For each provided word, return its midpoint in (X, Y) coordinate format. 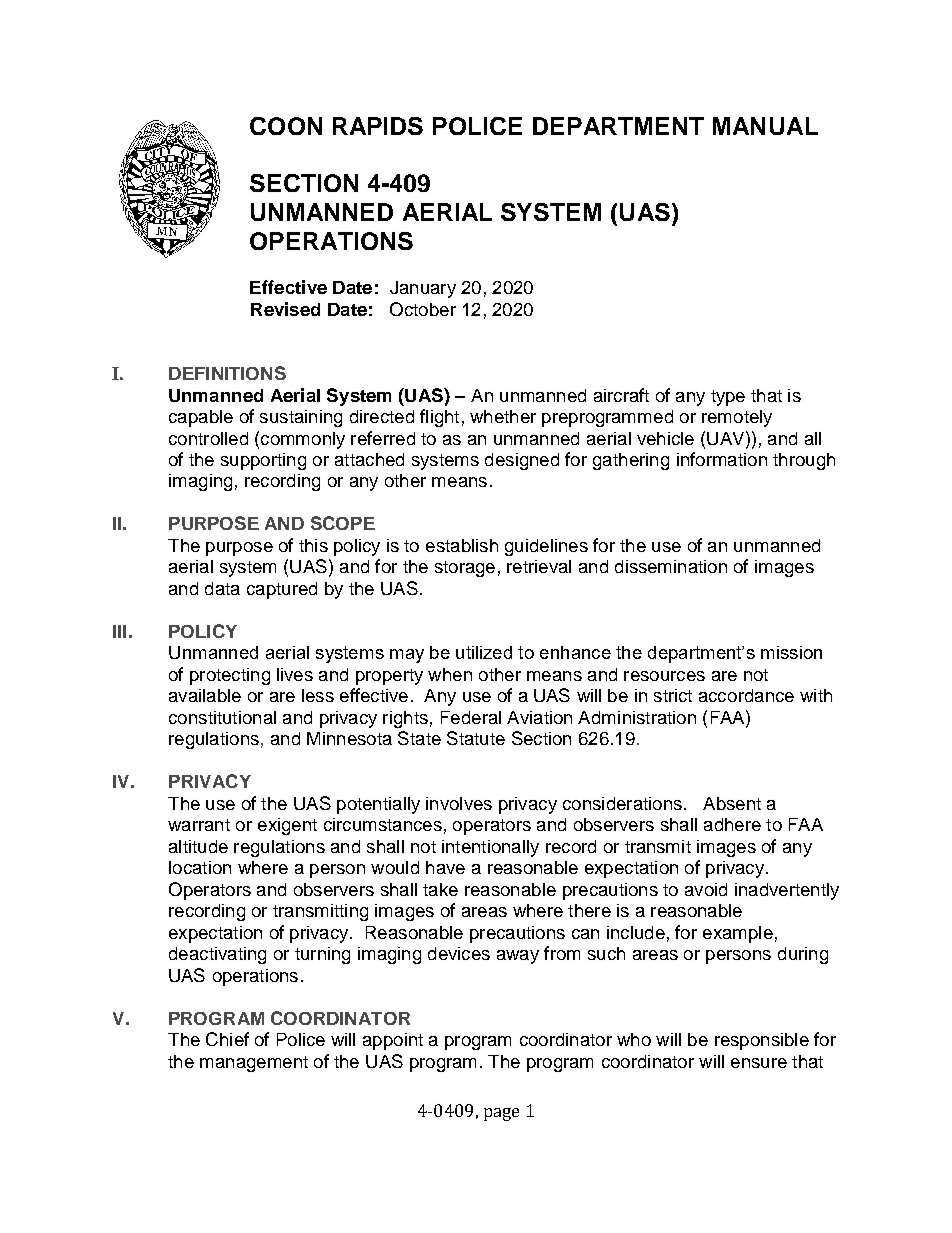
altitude (198, 846)
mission (791, 652)
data (222, 588)
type (728, 398)
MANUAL (765, 126)
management (254, 1064)
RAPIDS (378, 126)
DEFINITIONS (227, 373)
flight (439, 418)
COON (286, 126)
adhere (732, 824)
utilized (484, 652)
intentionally (490, 848)
